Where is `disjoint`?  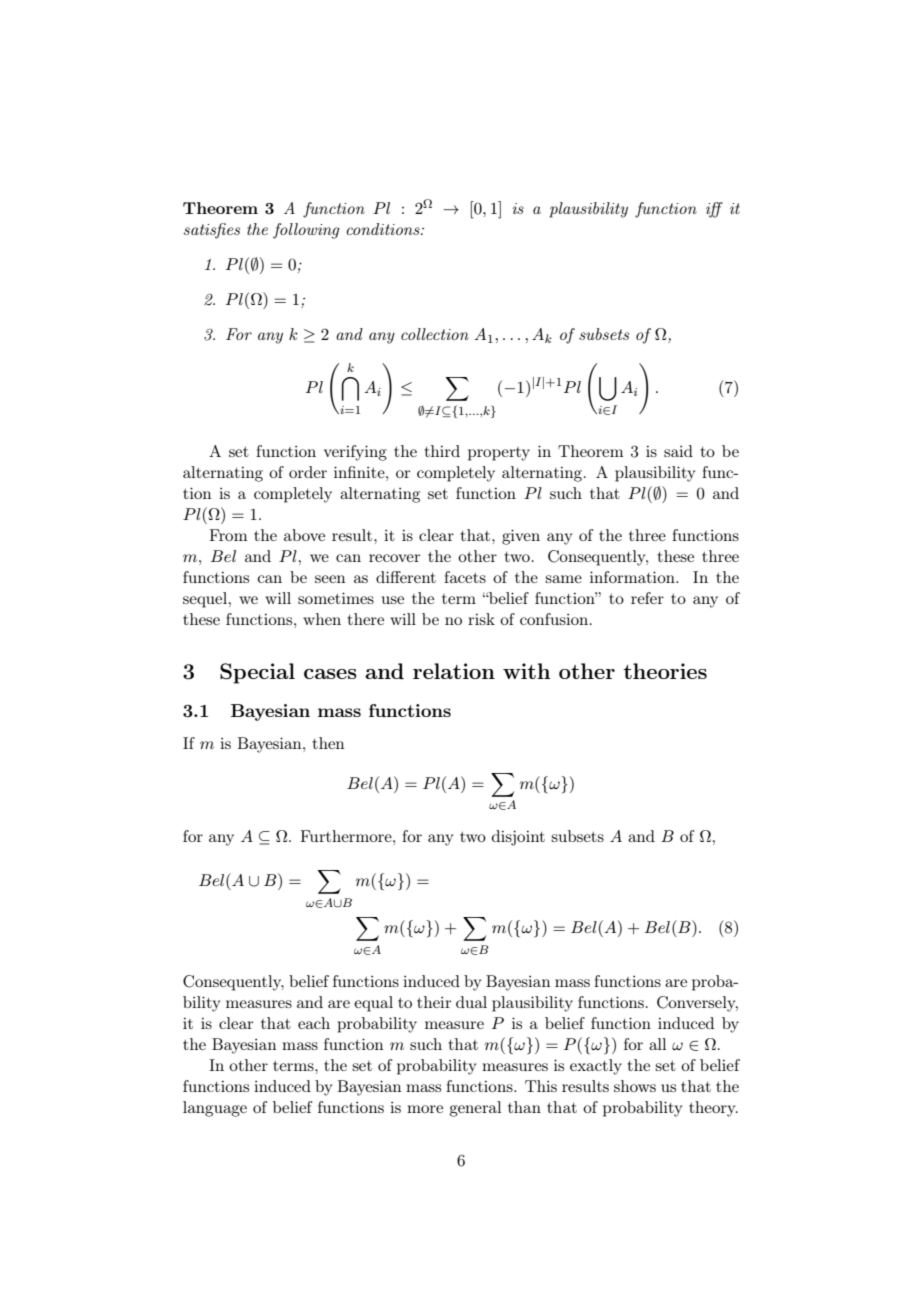 disjoint is located at coordinates (518, 838).
